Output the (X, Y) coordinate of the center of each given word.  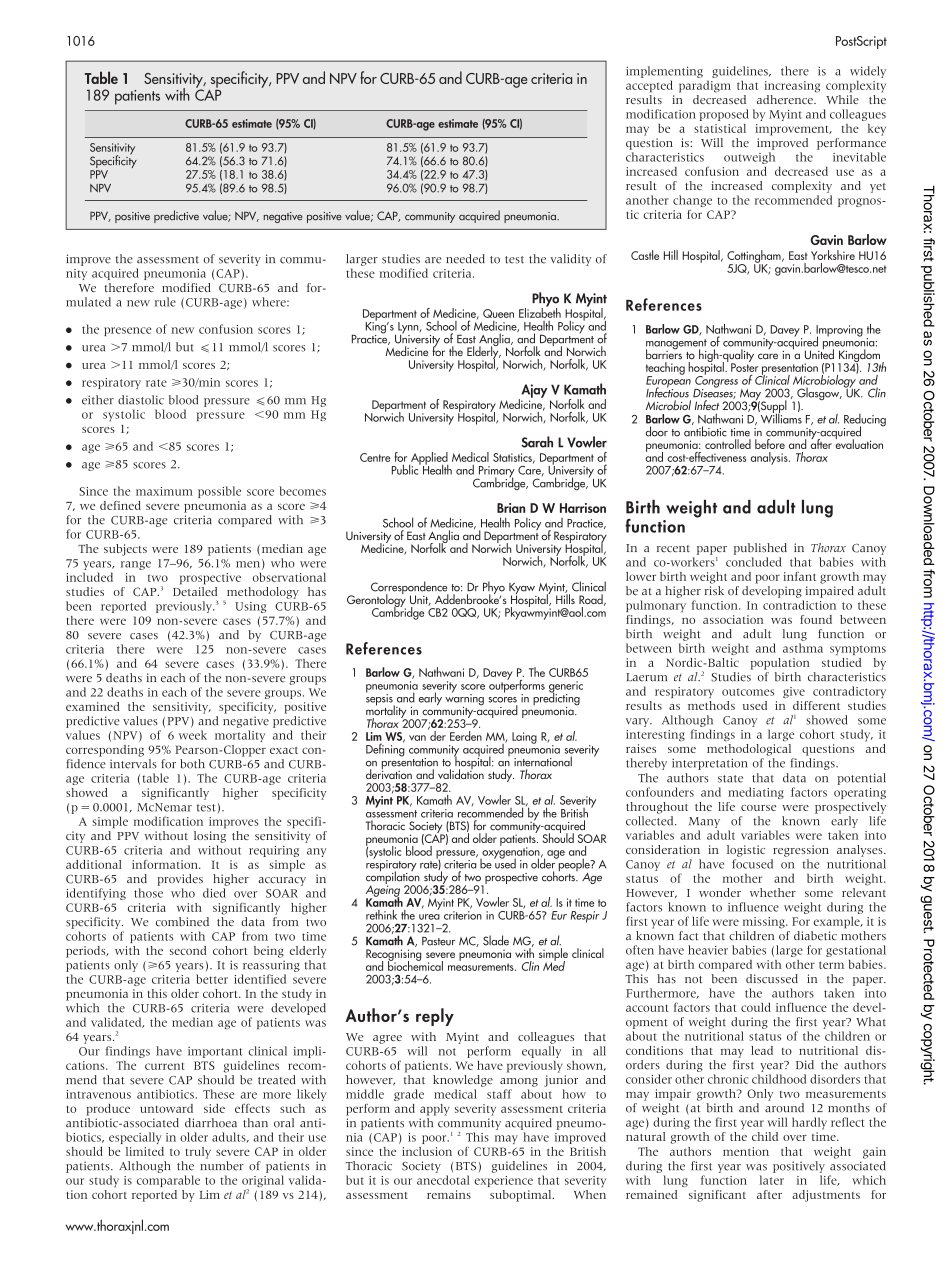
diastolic (141, 400)
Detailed (195, 591)
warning (464, 700)
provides (180, 880)
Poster (745, 366)
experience (503, 1181)
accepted (649, 86)
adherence (786, 99)
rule (165, 302)
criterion (463, 915)
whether (773, 892)
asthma (803, 648)
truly (198, 1153)
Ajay (533, 392)
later (772, 1180)
